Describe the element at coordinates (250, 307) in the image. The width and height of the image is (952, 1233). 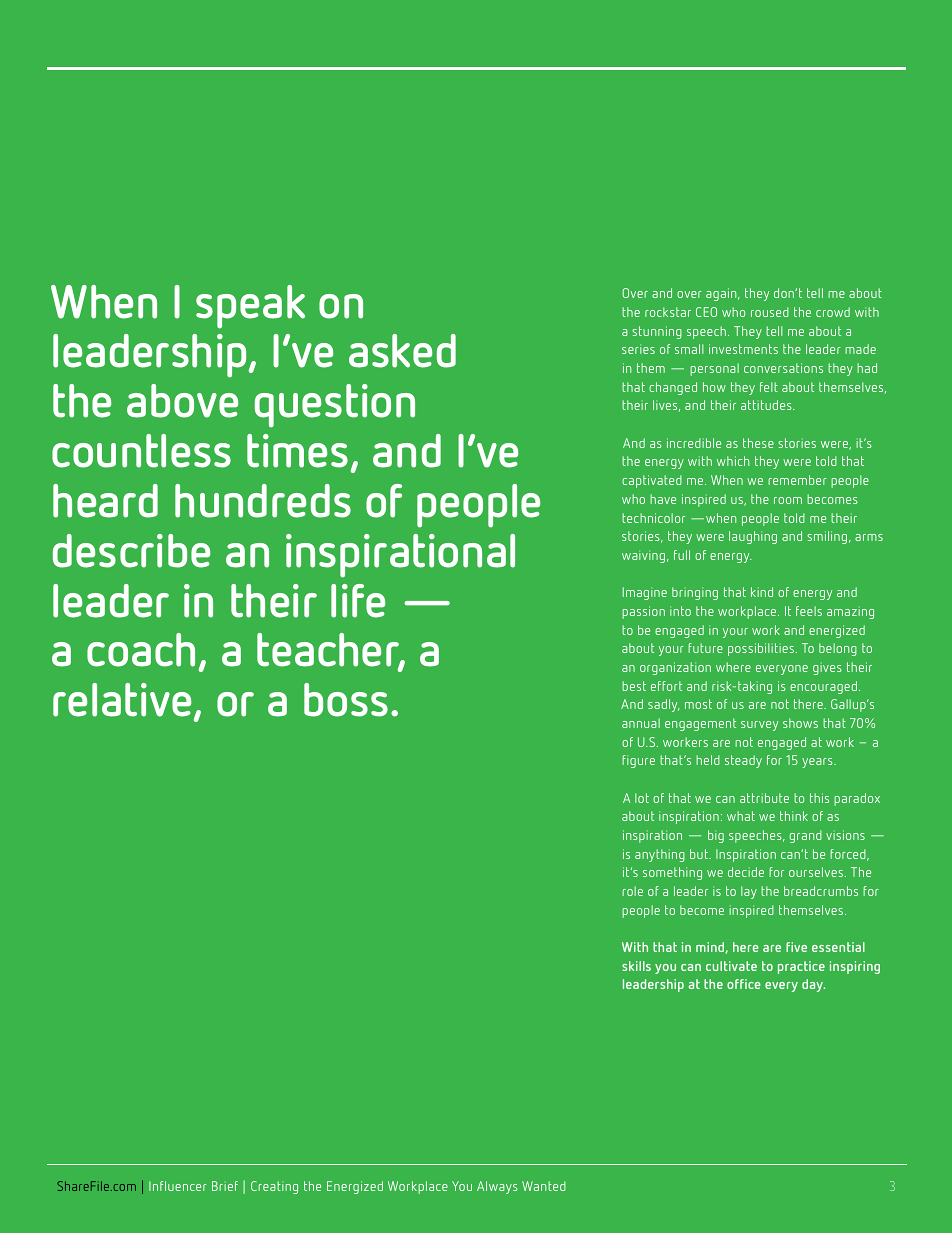
I see `speak` at that location.
